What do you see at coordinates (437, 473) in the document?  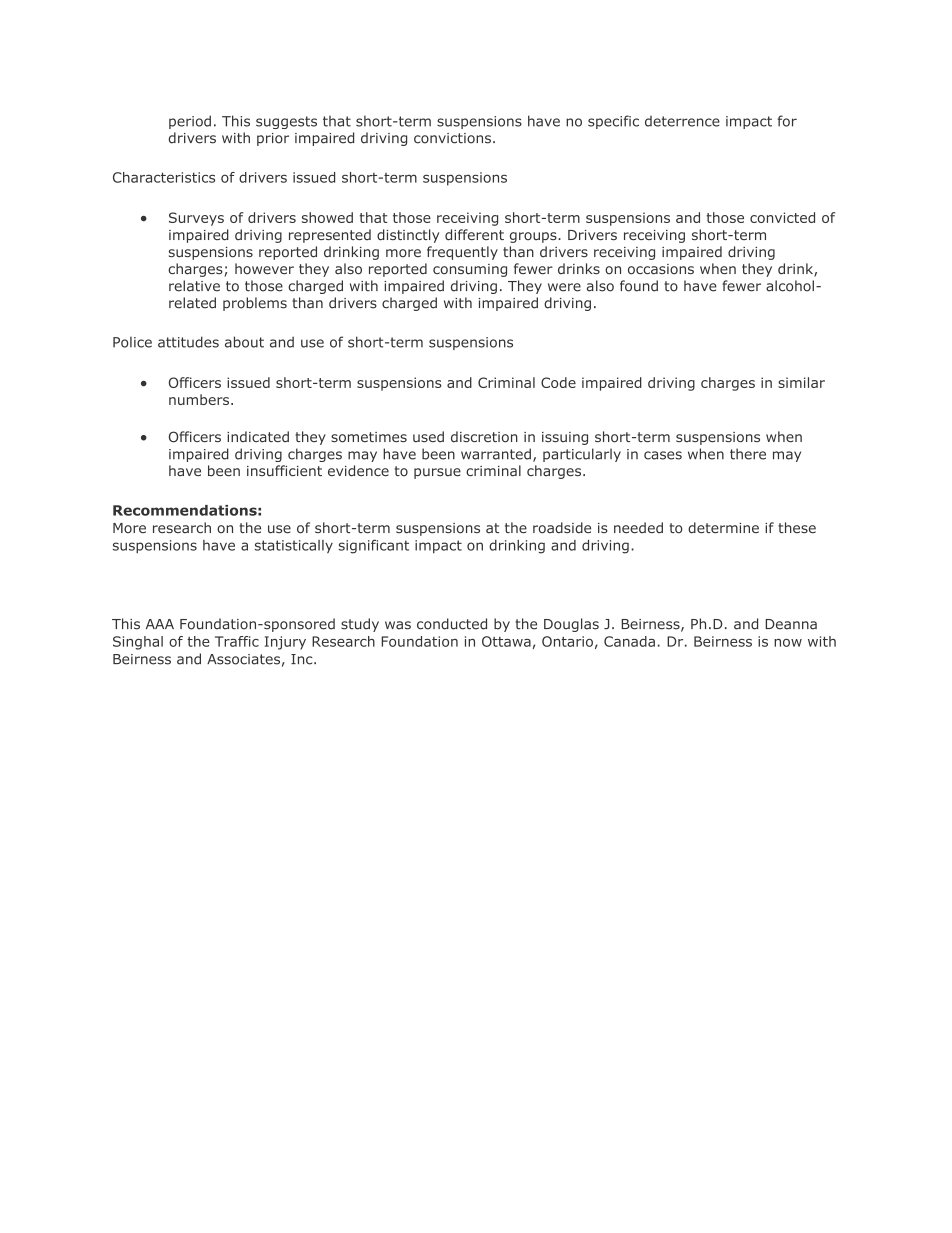 I see `pursue` at bounding box center [437, 473].
